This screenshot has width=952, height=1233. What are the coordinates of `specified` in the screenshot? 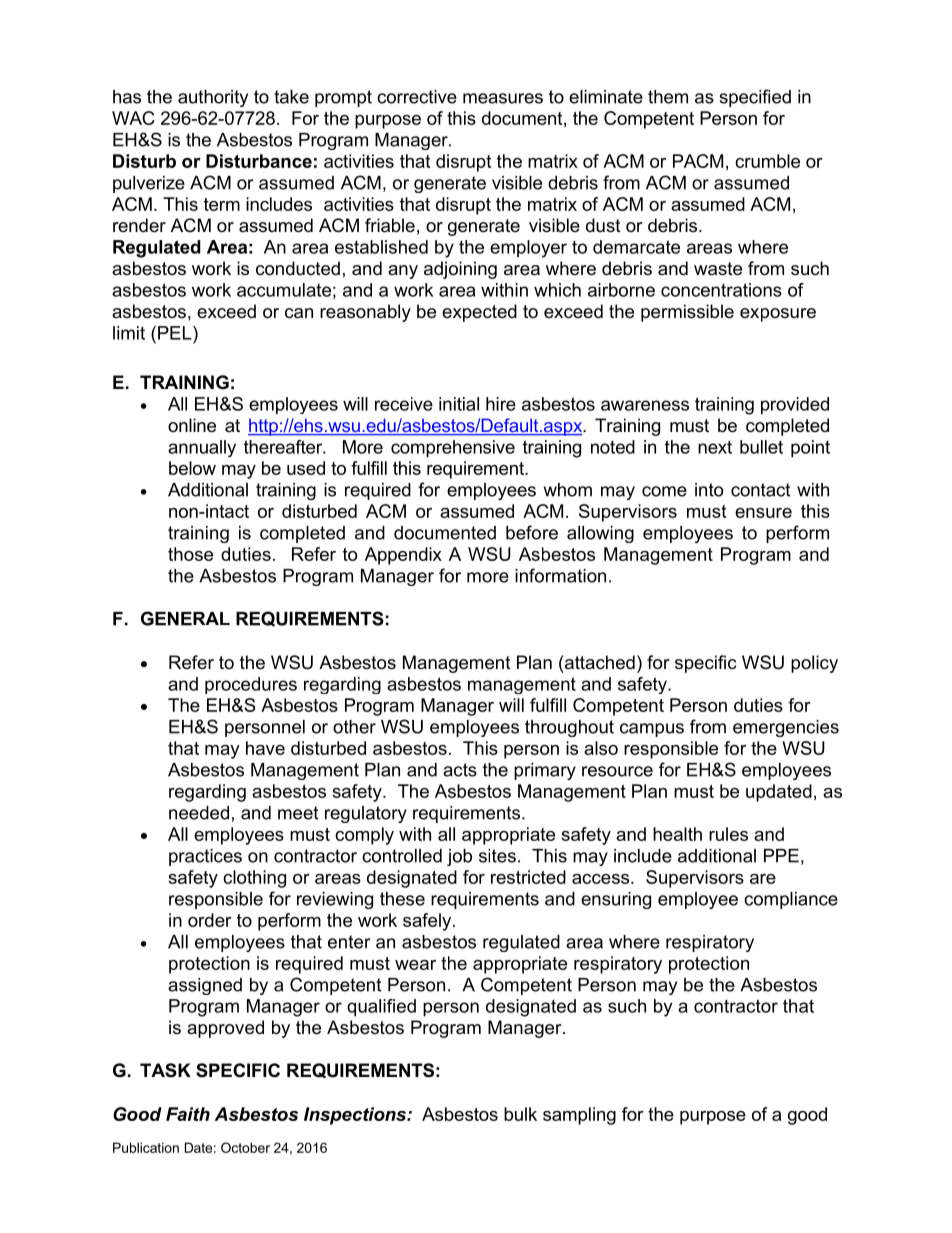 It's located at (755, 98).
